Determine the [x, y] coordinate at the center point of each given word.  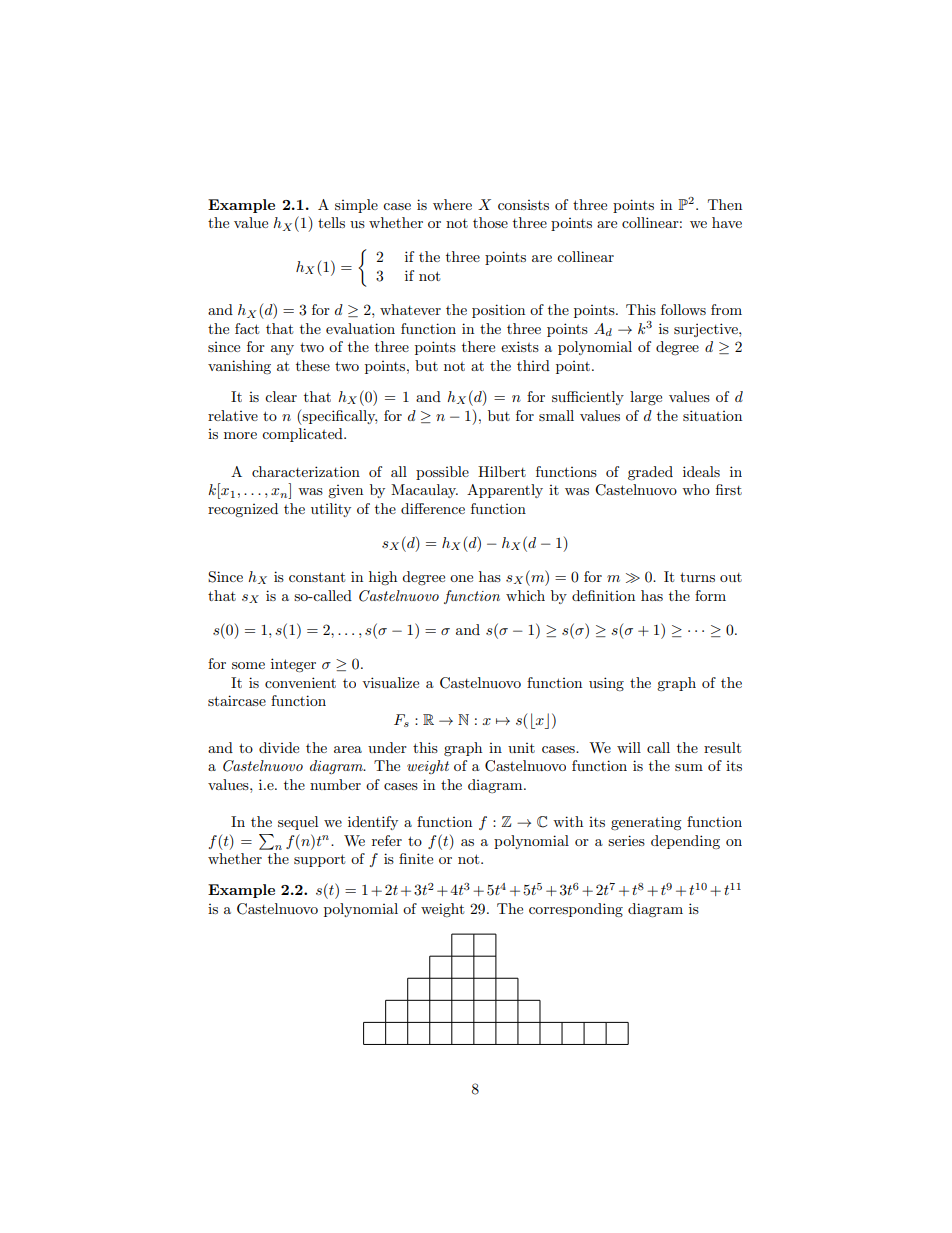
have [727, 222]
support [319, 860]
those [490, 222]
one [461, 578]
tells [331, 222]
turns [697, 577]
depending [685, 842]
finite [416, 858]
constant [317, 577]
